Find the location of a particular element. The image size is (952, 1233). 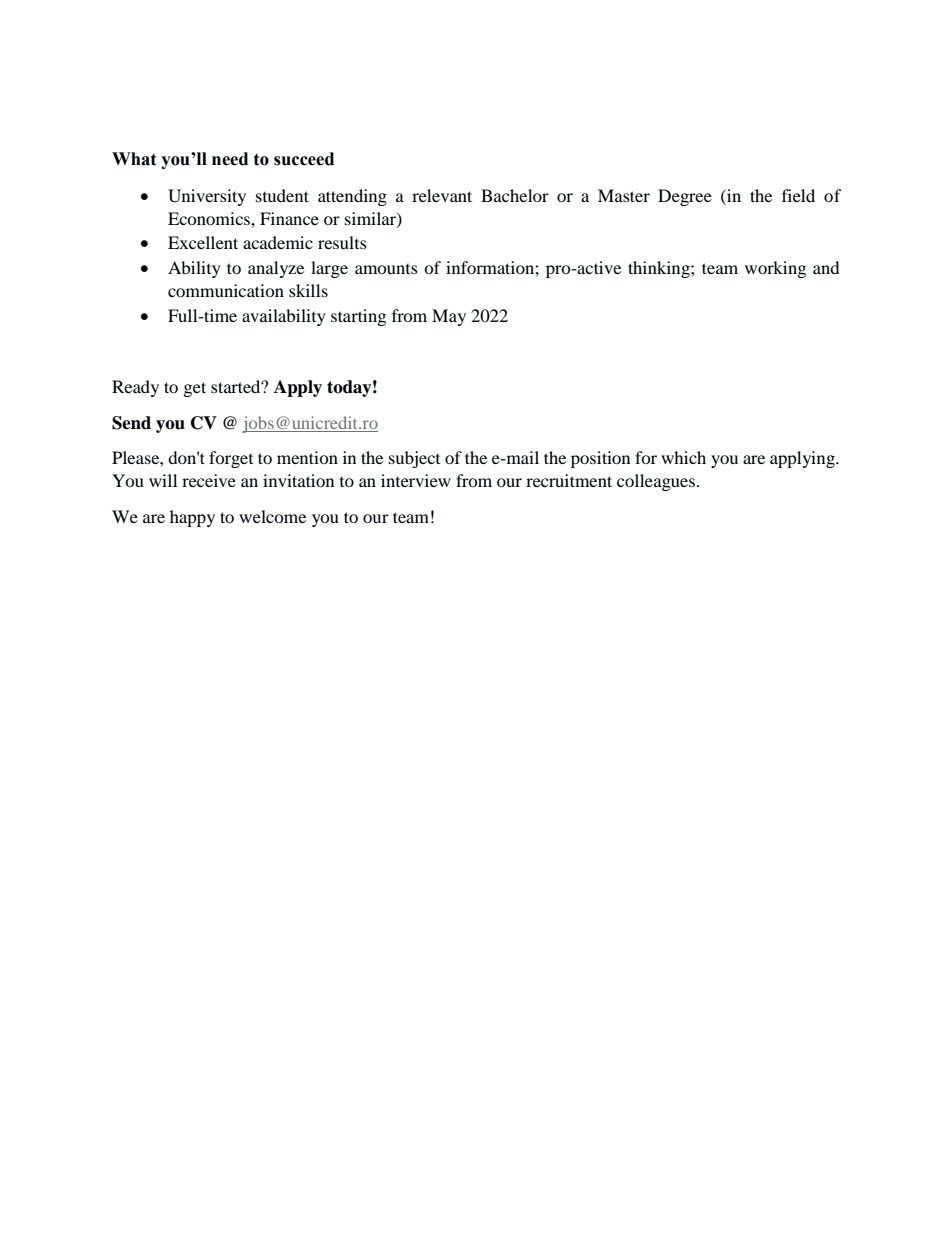

colleagues is located at coordinates (656, 482).
